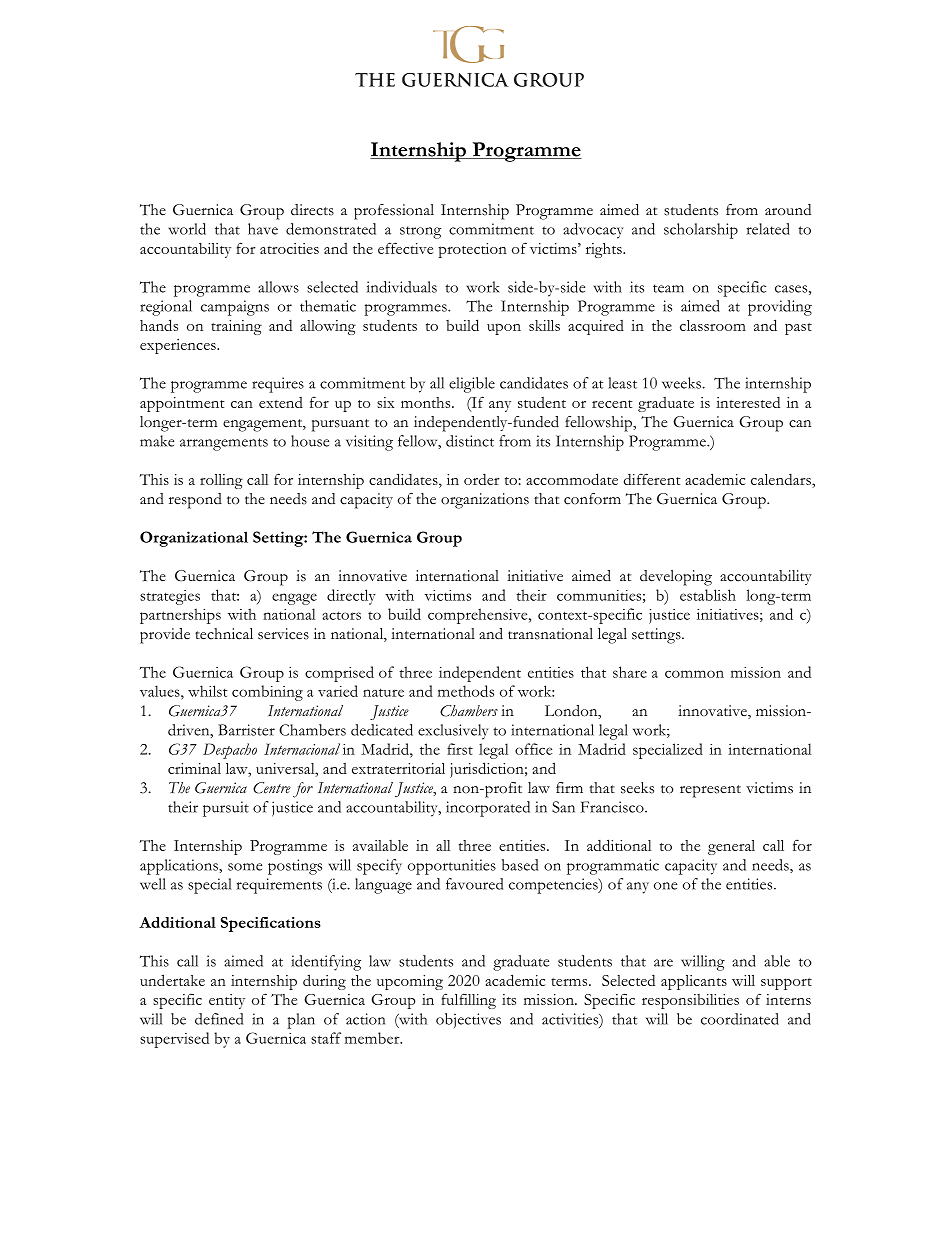 This page has width=952, height=1233. What do you see at coordinates (263, 229) in the page?
I see `have` at bounding box center [263, 229].
